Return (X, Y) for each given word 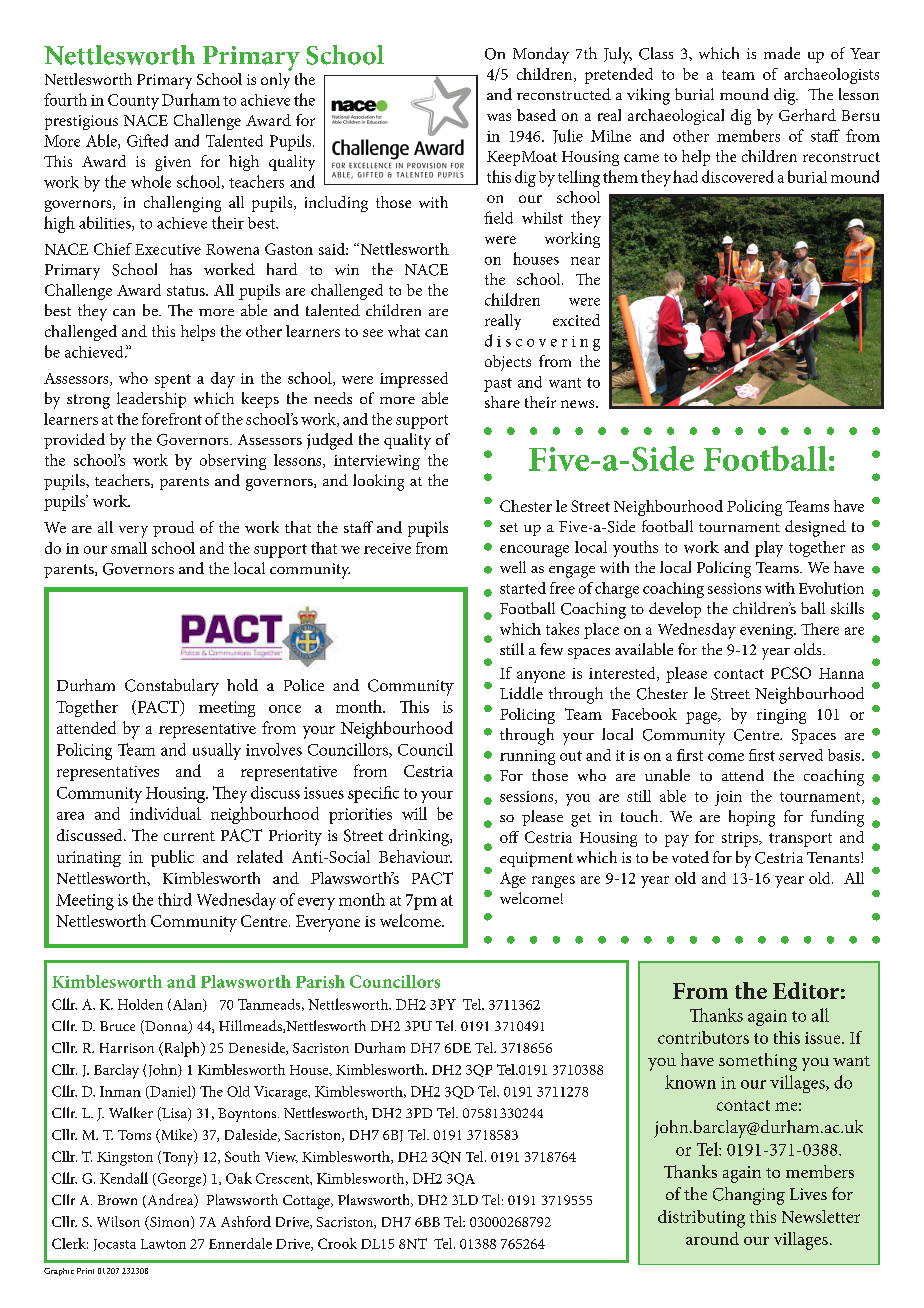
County (133, 102)
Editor (806, 990)
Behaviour (415, 856)
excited (576, 320)
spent (173, 381)
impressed (414, 380)
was (499, 117)
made (782, 53)
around (712, 1238)
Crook (337, 1243)
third (175, 899)
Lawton (163, 1244)
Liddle (521, 693)
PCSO (791, 673)
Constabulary (172, 687)
